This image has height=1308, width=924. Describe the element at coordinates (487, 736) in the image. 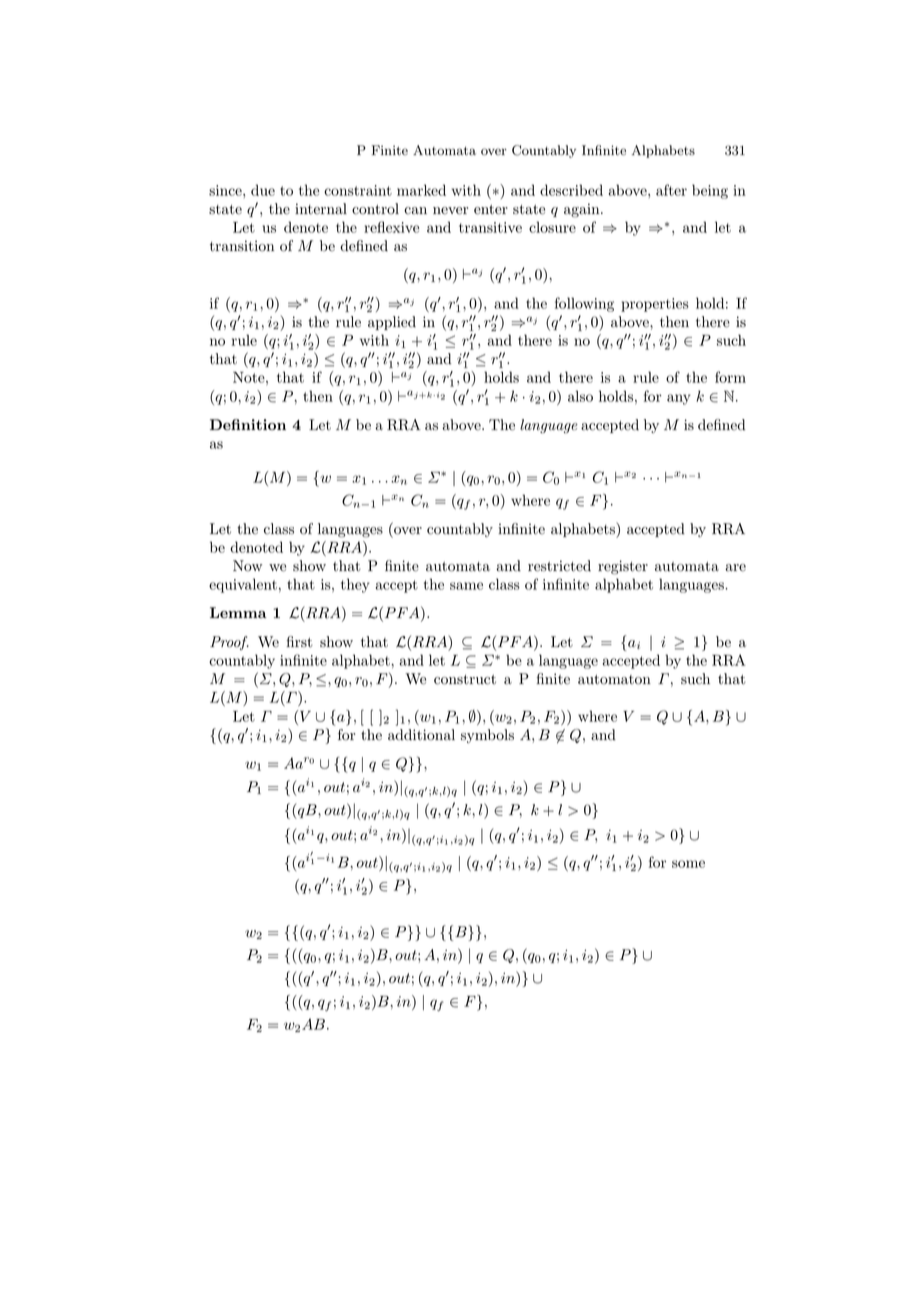

I see `symbols` at that location.
